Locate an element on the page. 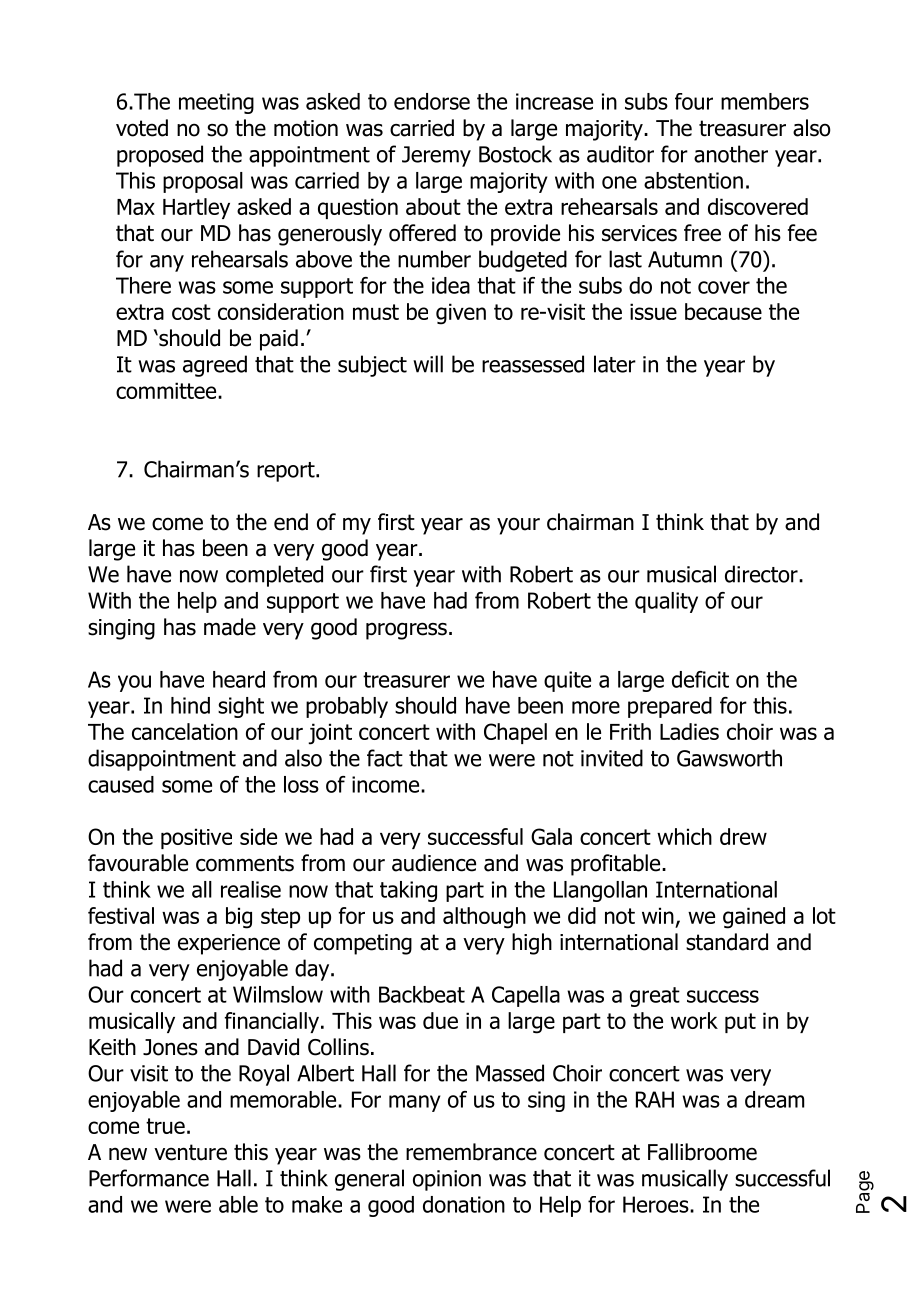 Image resolution: width=924 pixels, height=1308 pixels. venture is located at coordinates (190, 1152).
